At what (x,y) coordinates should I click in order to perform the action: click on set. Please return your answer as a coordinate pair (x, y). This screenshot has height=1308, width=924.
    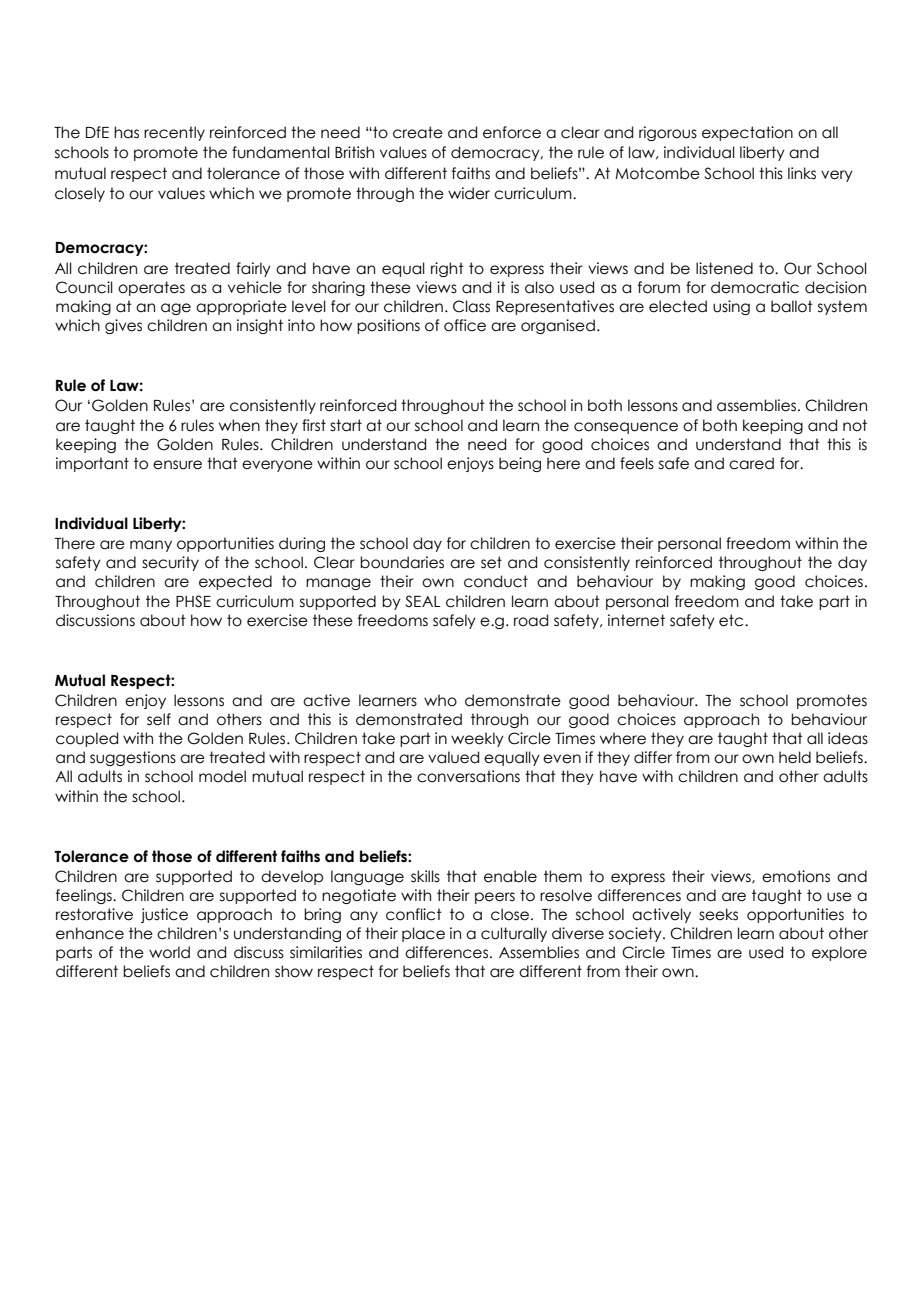
    Looking at the image, I should click on (491, 562).
